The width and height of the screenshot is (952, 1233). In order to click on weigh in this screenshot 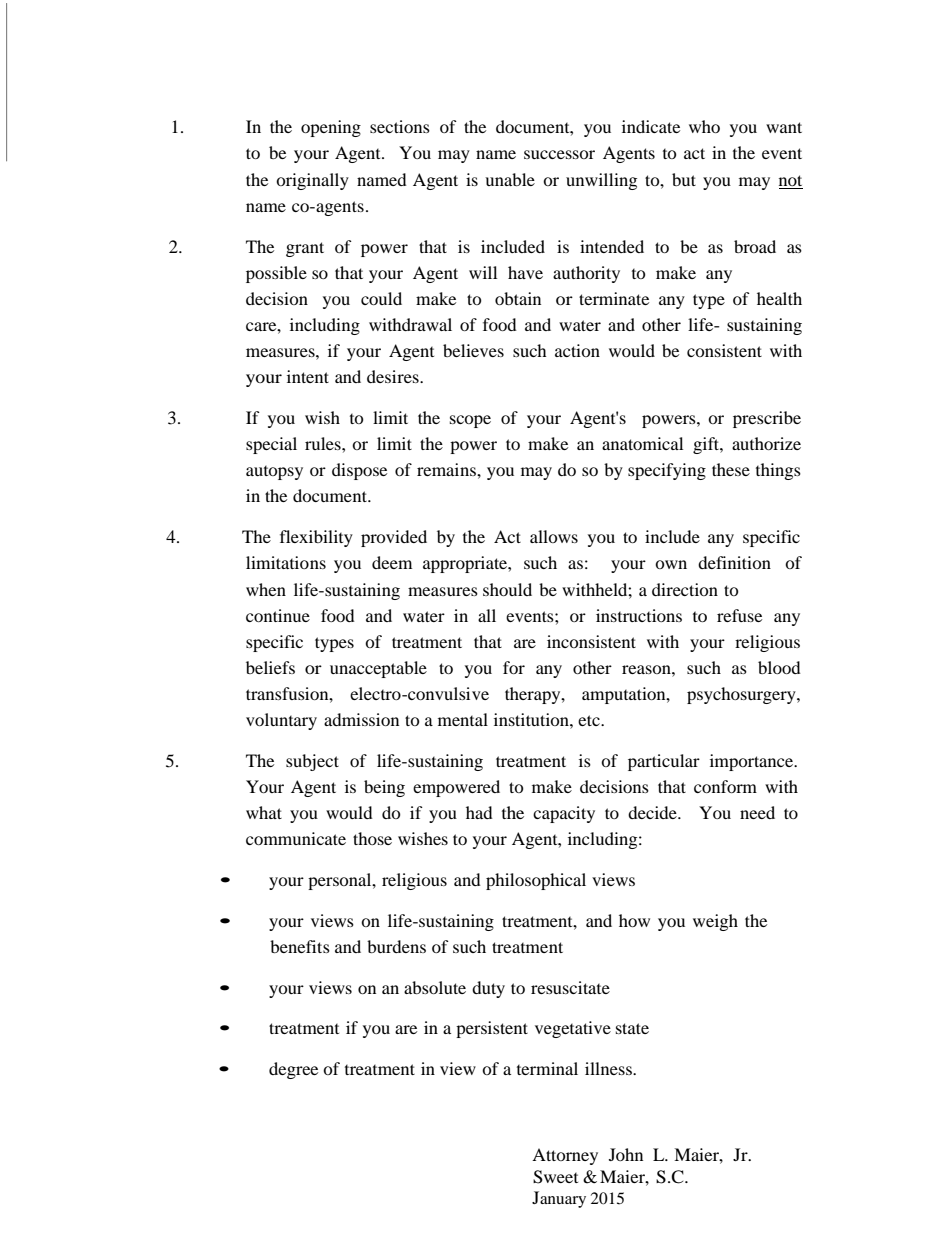, I will do `click(715, 922)`.
